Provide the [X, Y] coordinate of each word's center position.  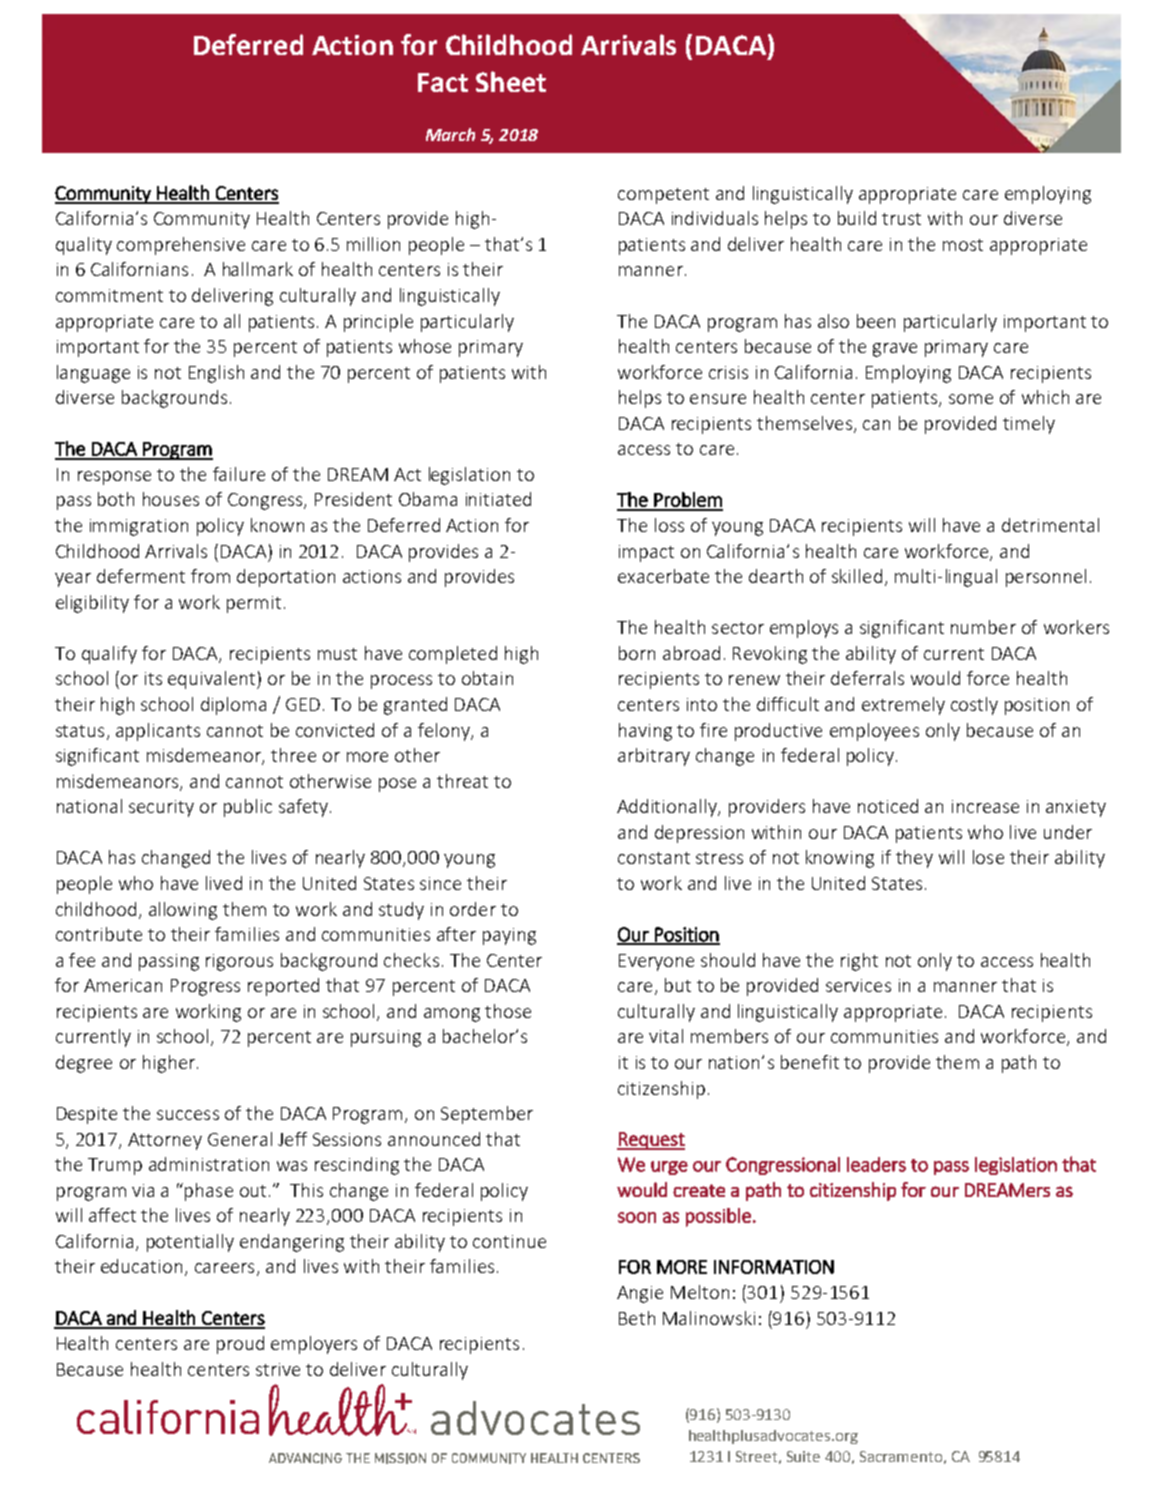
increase [985, 806]
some [971, 399]
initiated [498, 499]
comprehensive [181, 246]
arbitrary [654, 757]
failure [239, 474]
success [188, 1115]
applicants [158, 732]
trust [901, 219]
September [487, 1115]
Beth [637, 1318]
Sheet [511, 81]
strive [278, 1369]
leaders [876, 1164]
